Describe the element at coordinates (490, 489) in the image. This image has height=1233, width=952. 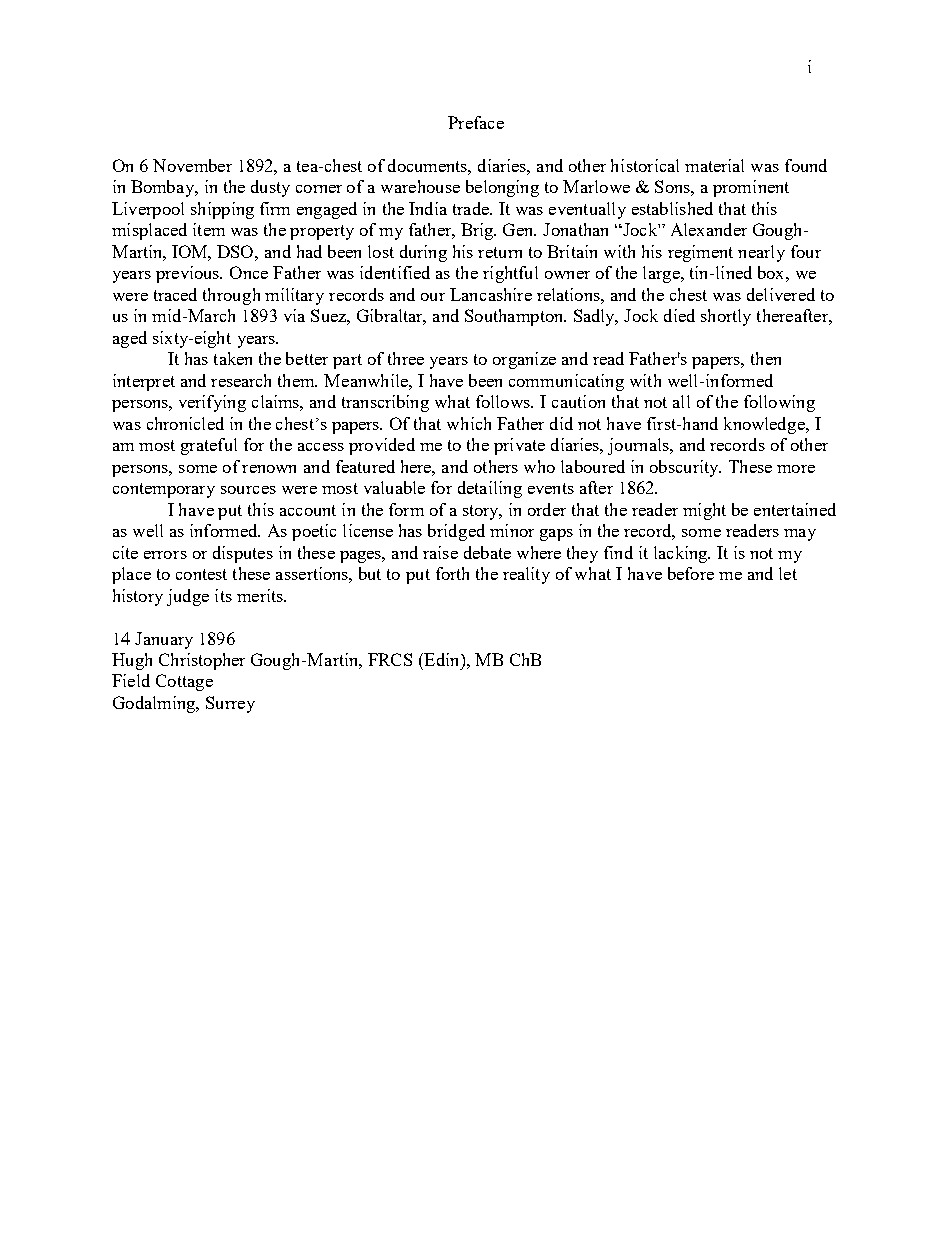
I see `detailing` at that location.
